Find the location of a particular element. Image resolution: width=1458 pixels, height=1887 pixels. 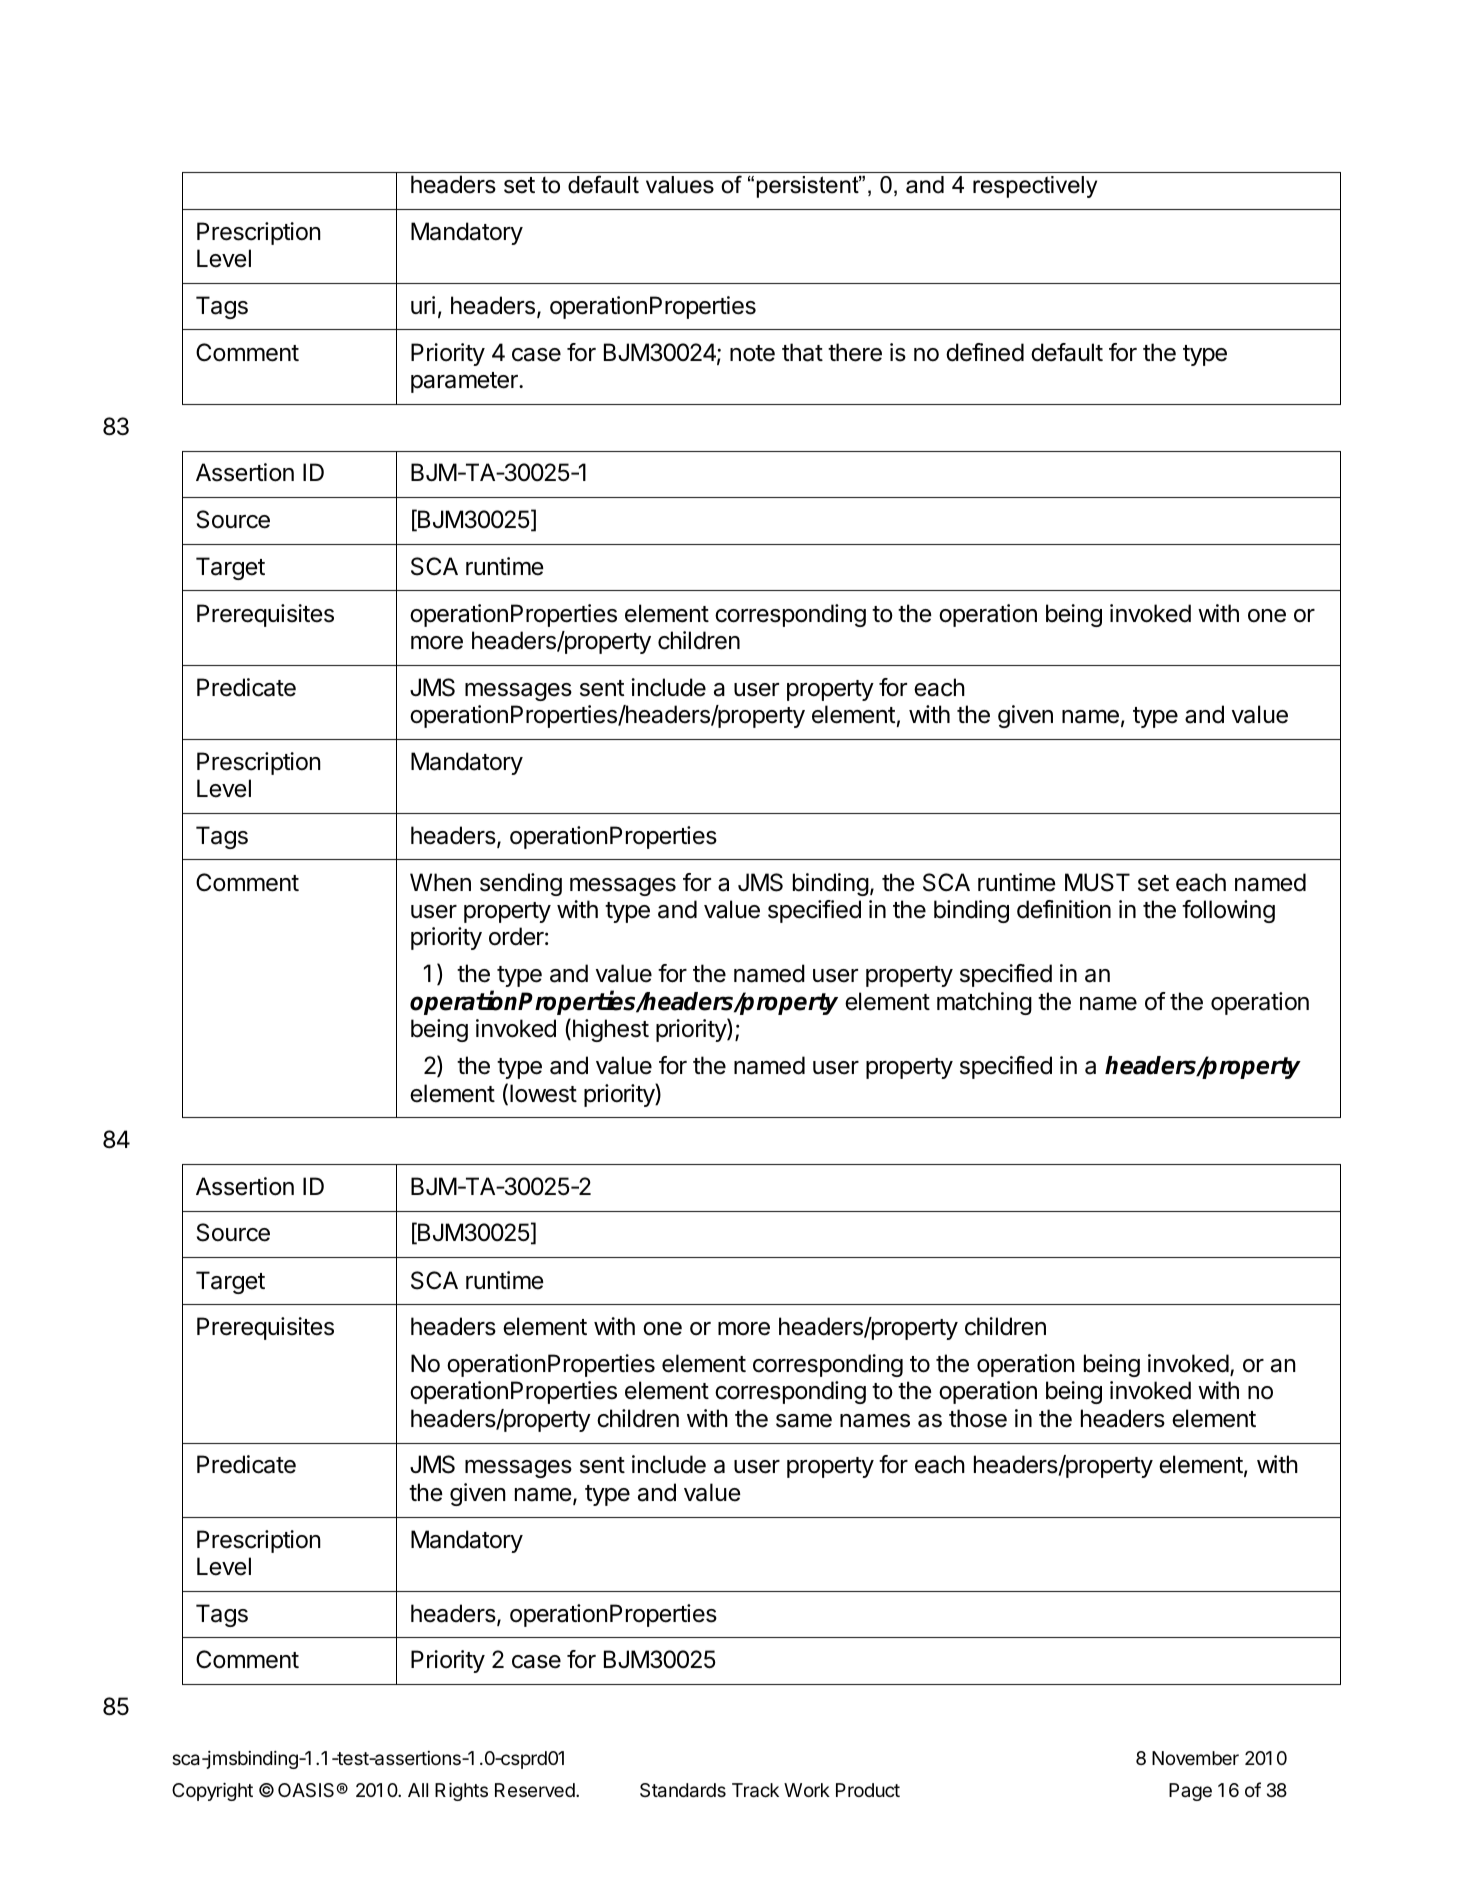

OASIS is located at coordinates (307, 1790).
